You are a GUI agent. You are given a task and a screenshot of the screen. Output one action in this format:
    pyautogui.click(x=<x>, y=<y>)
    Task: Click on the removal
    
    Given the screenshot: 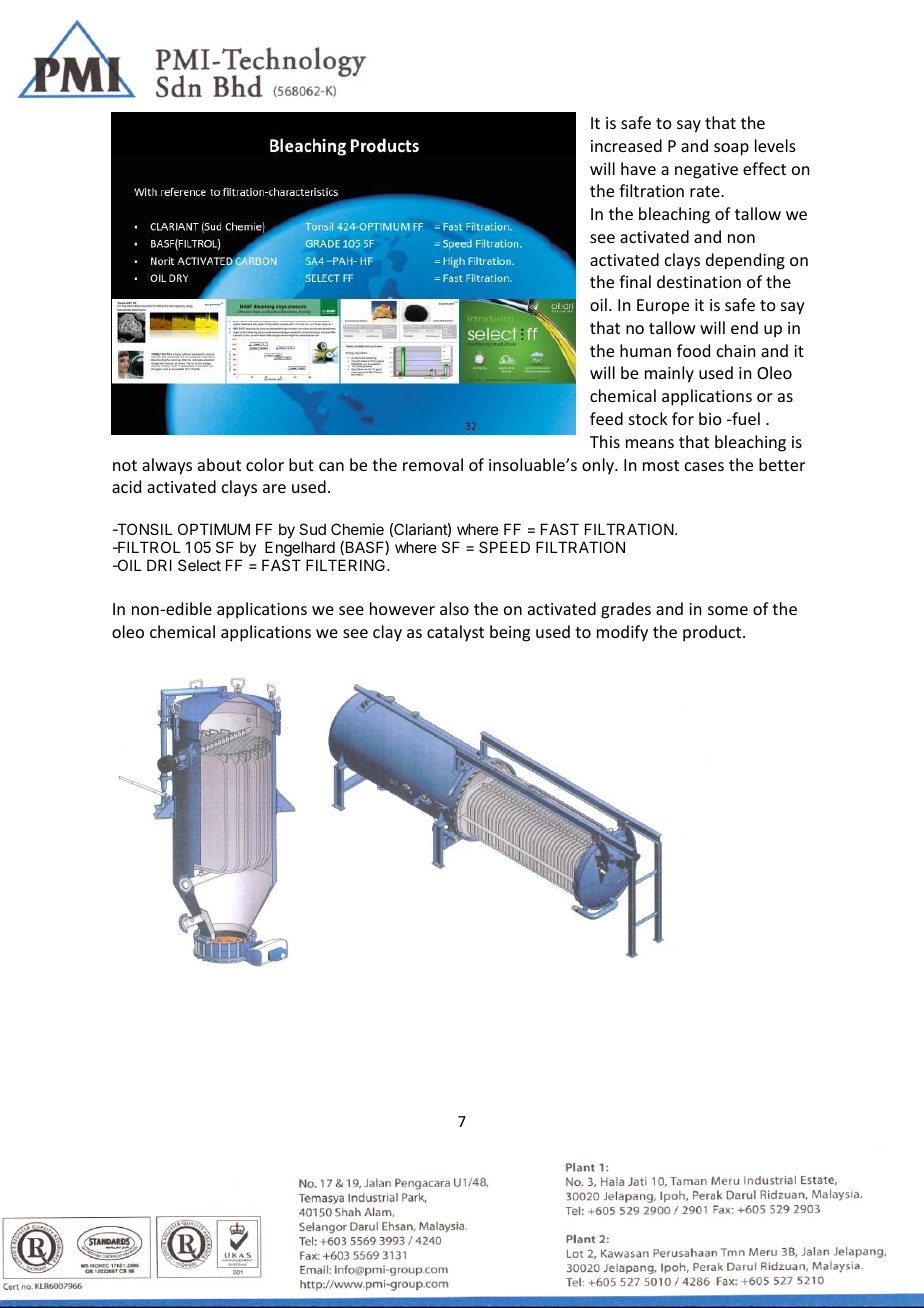 What is the action you would take?
    pyautogui.click(x=433, y=464)
